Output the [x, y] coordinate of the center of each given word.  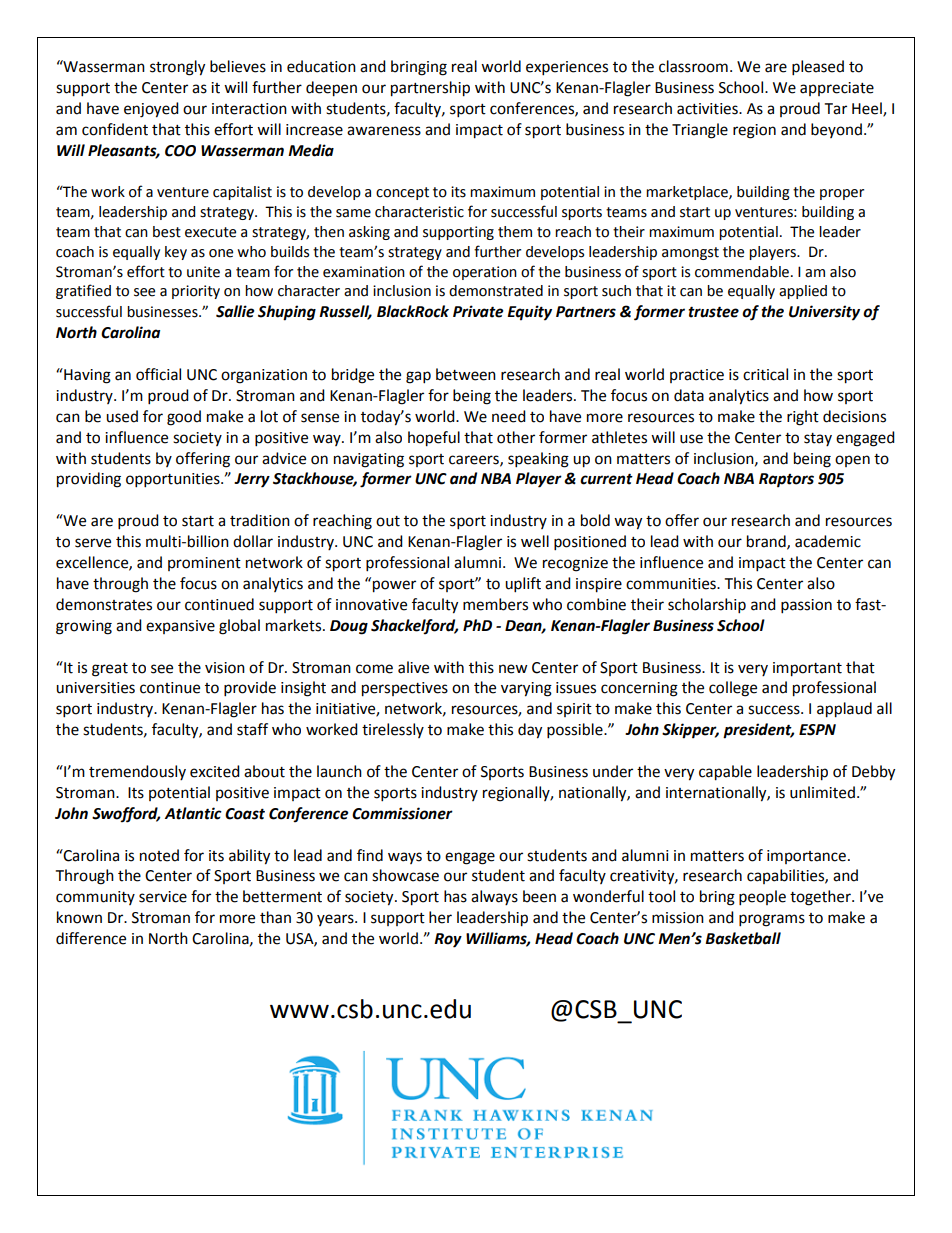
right [803, 418]
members [495, 604]
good [184, 418]
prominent [204, 564]
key [176, 253]
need [509, 416]
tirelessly [393, 730]
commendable [742, 272]
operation [485, 273]
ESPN [817, 730]
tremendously [137, 772]
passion [806, 606]
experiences [567, 68]
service [163, 897]
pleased [818, 68]
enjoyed [151, 110]
